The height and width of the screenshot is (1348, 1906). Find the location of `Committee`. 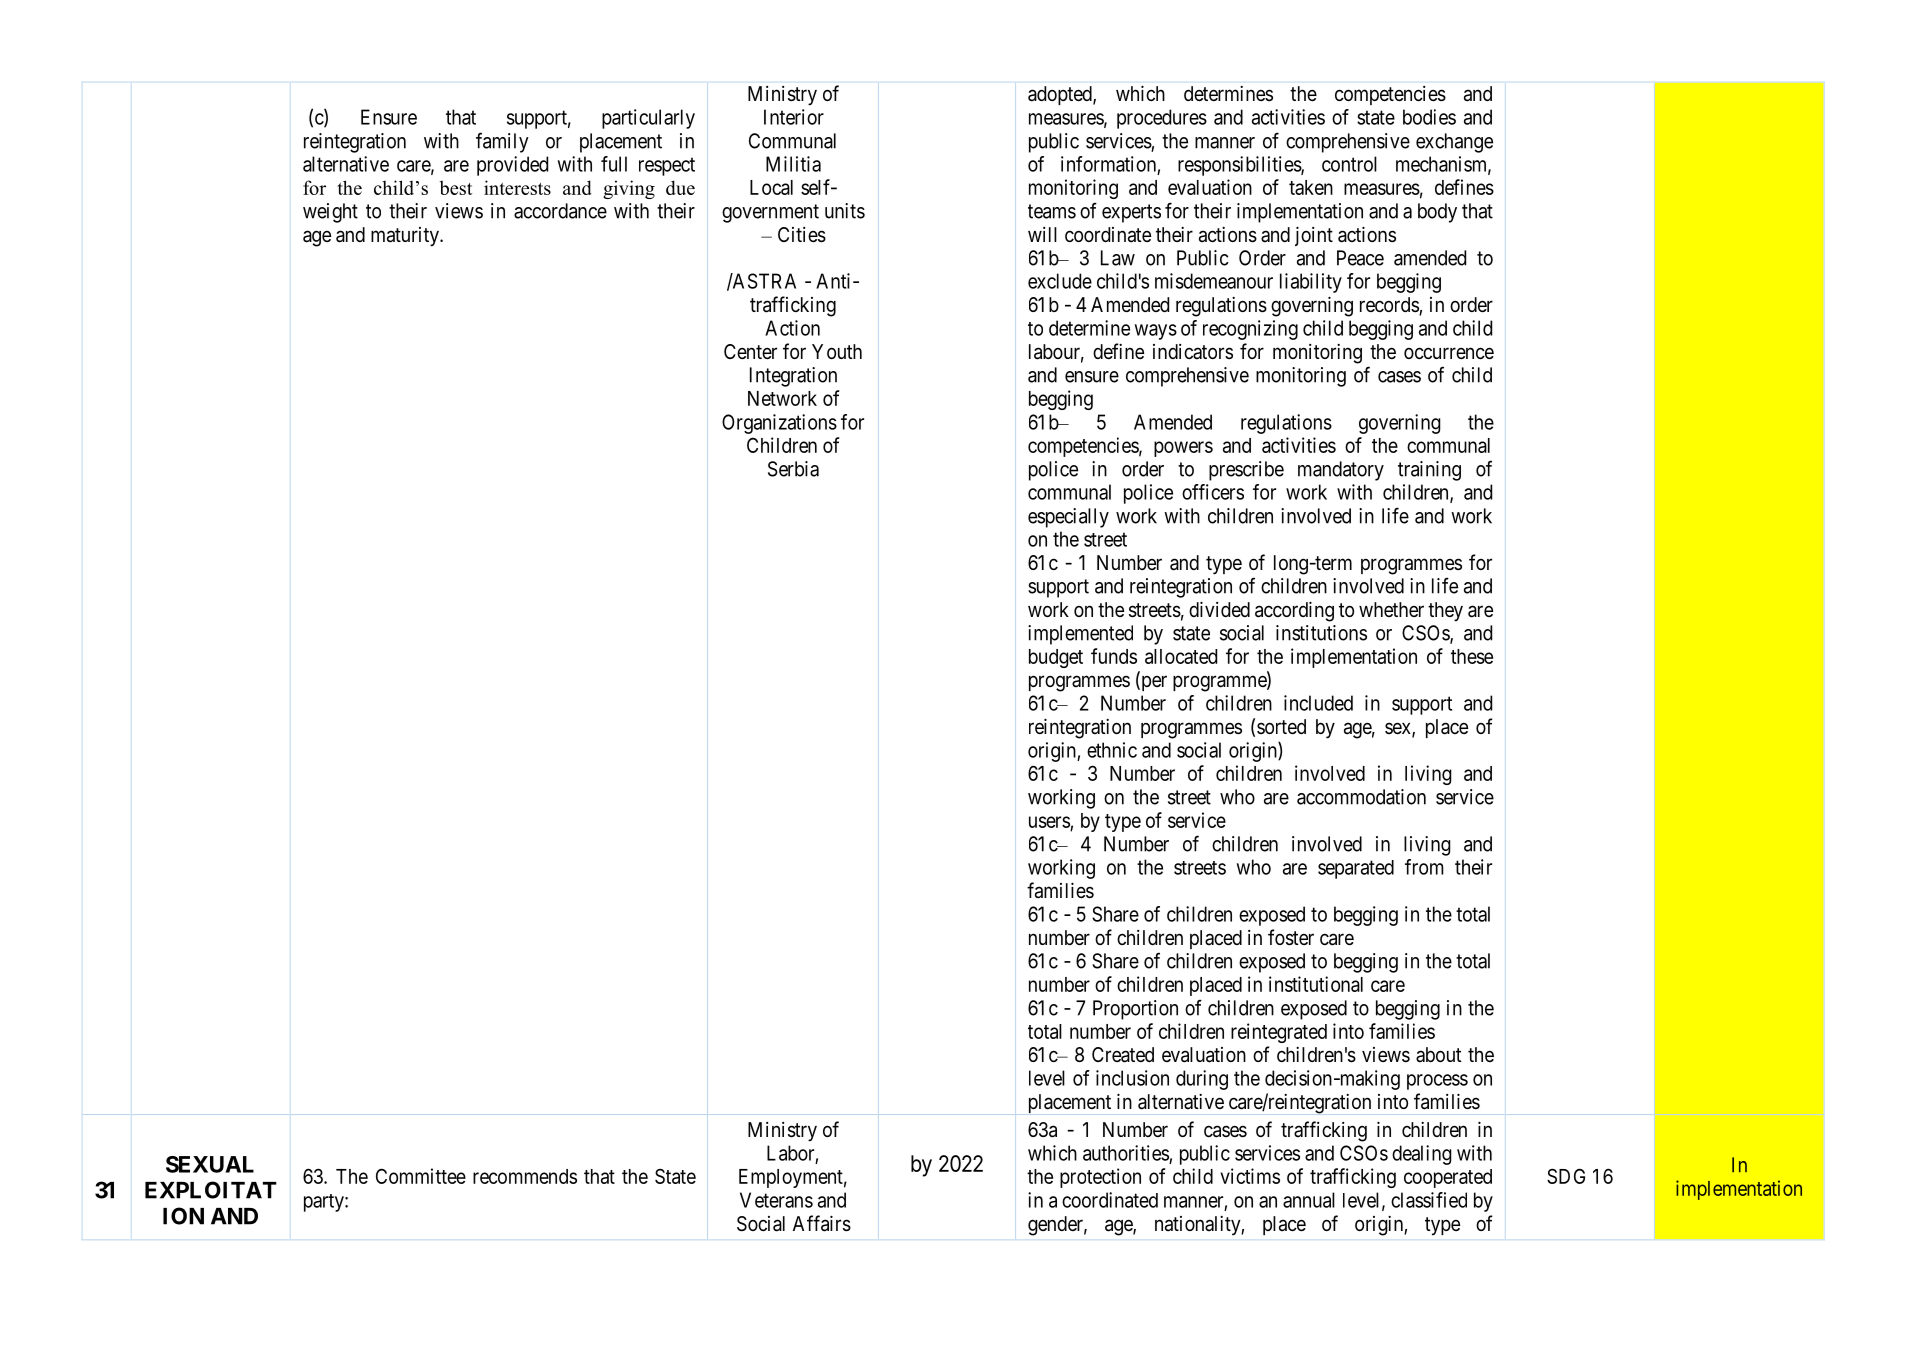

Committee is located at coordinates (421, 1176).
